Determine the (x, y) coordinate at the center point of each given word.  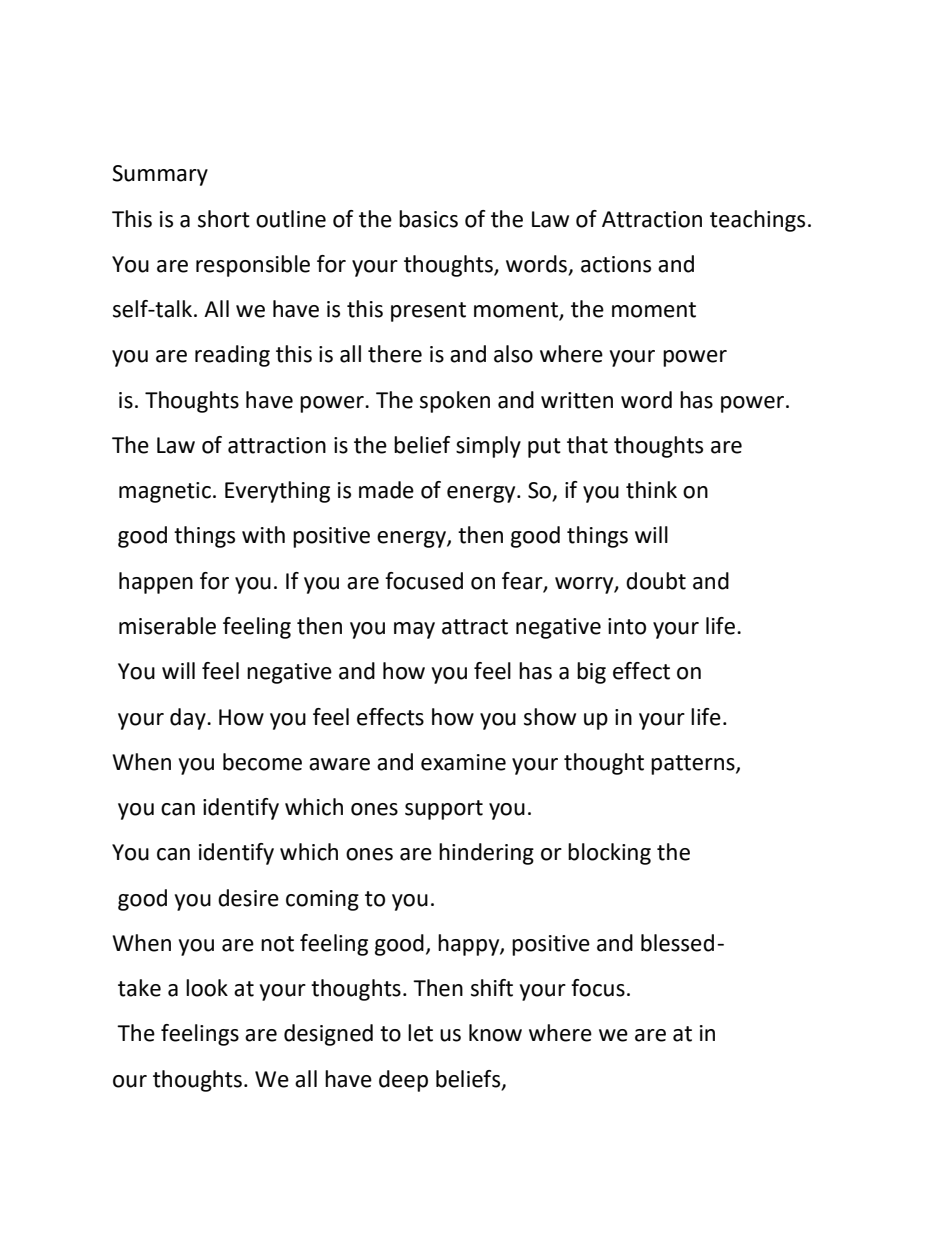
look (207, 988)
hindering (486, 854)
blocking (609, 854)
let (420, 1033)
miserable (167, 626)
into (627, 626)
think (651, 490)
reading (232, 356)
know (495, 1033)
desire (248, 898)
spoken (455, 402)
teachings (757, 221)
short (224, 219)
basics (428, 219)
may (414, 630)
